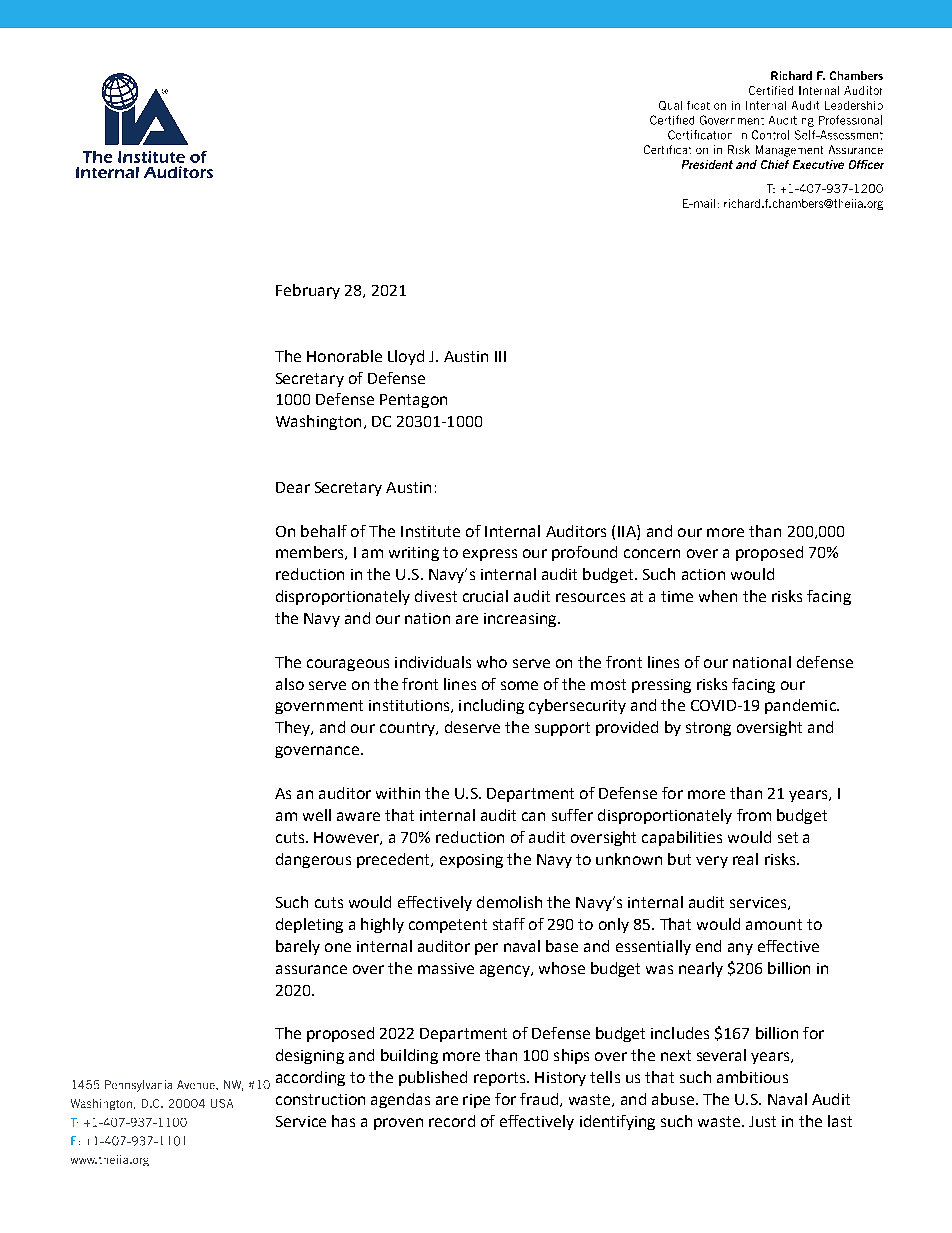 The width and height of the screenshot is (952, 1233). What do you see at coordinates (500, 356) in the screenshot?
I see `III` at bounding box center [500, 356].
